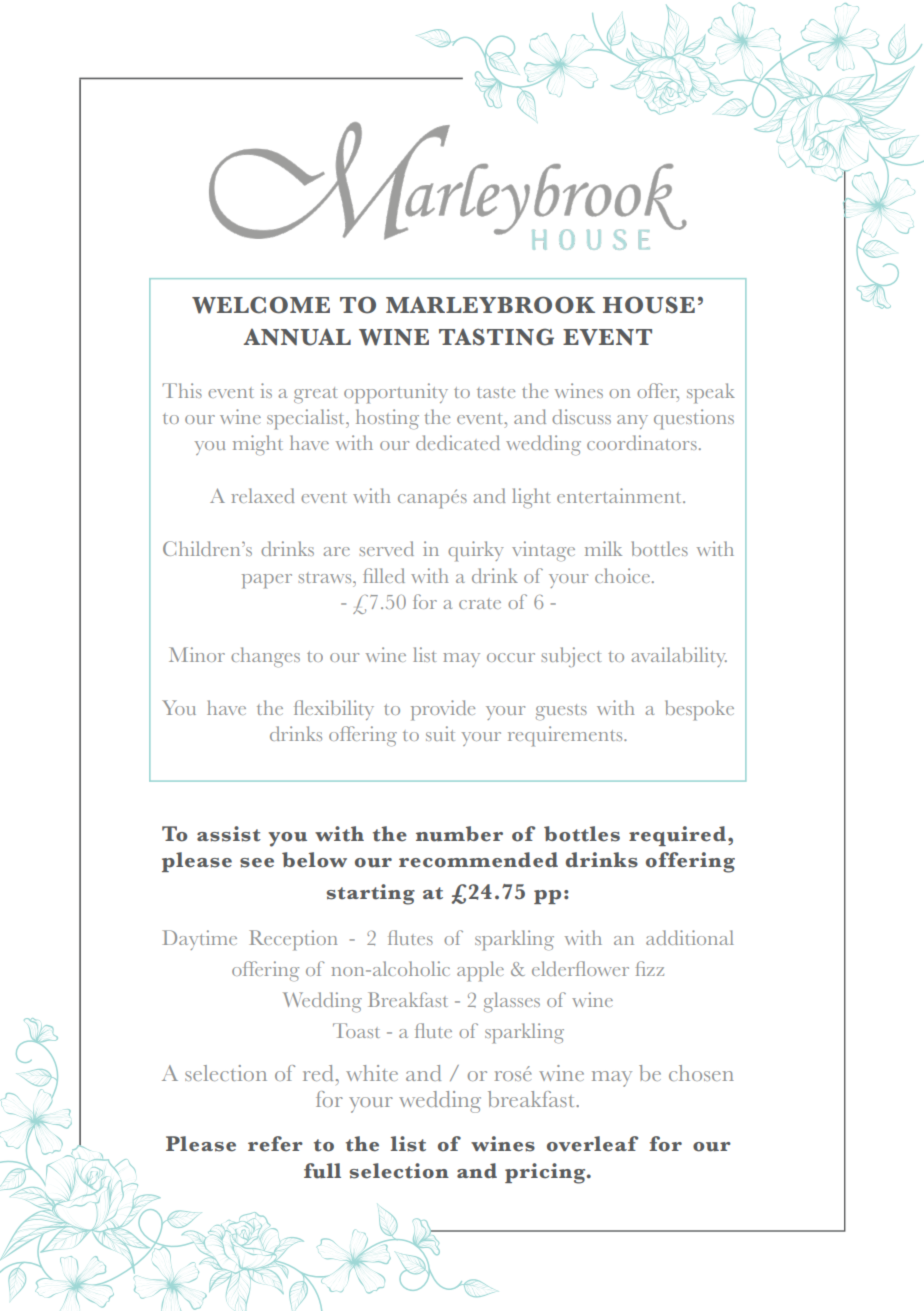 The height and width of the page is (1311, 924). I want to click on WELCOME, so click(261, 305).
